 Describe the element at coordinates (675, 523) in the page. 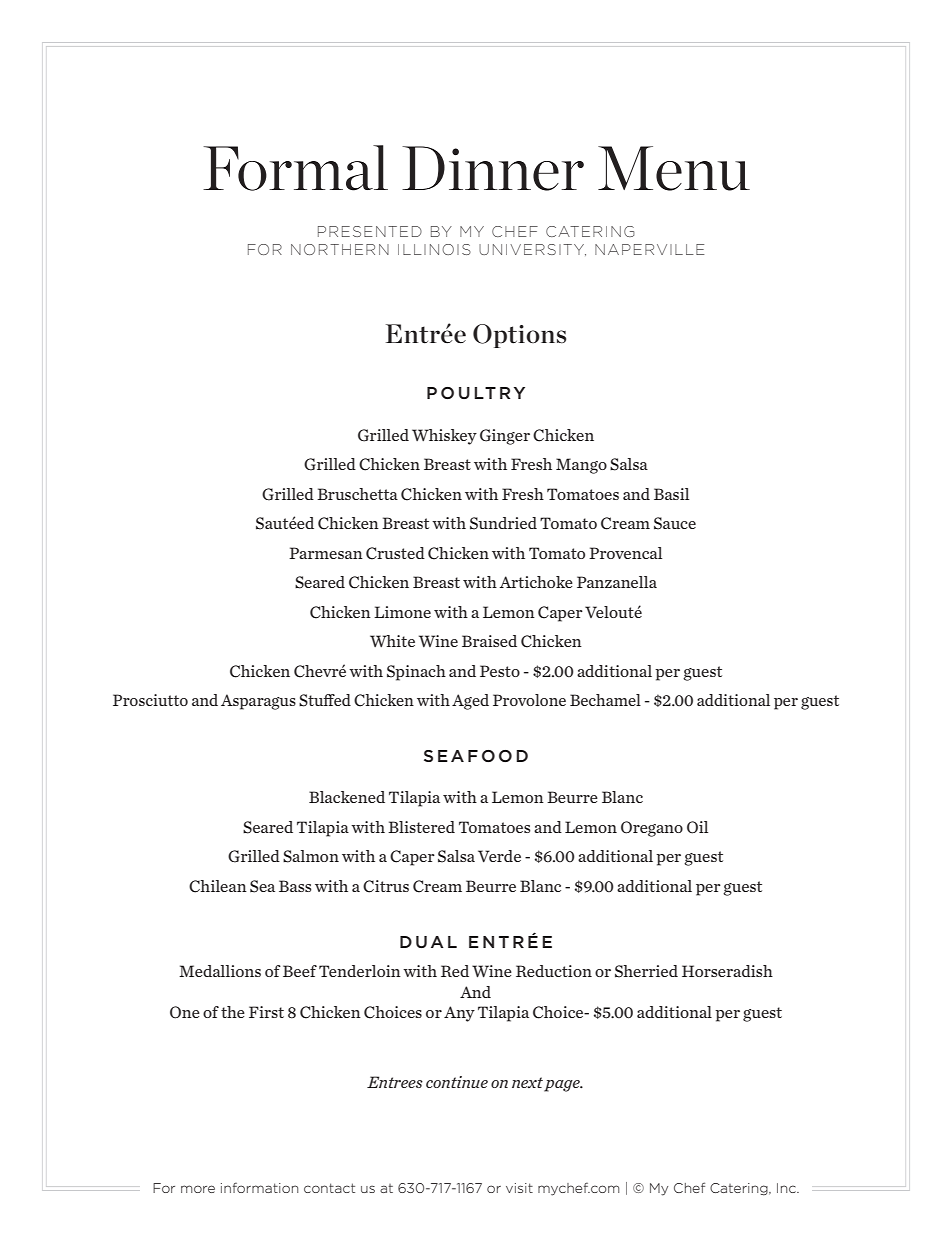

I see `Sauce` at that location.
